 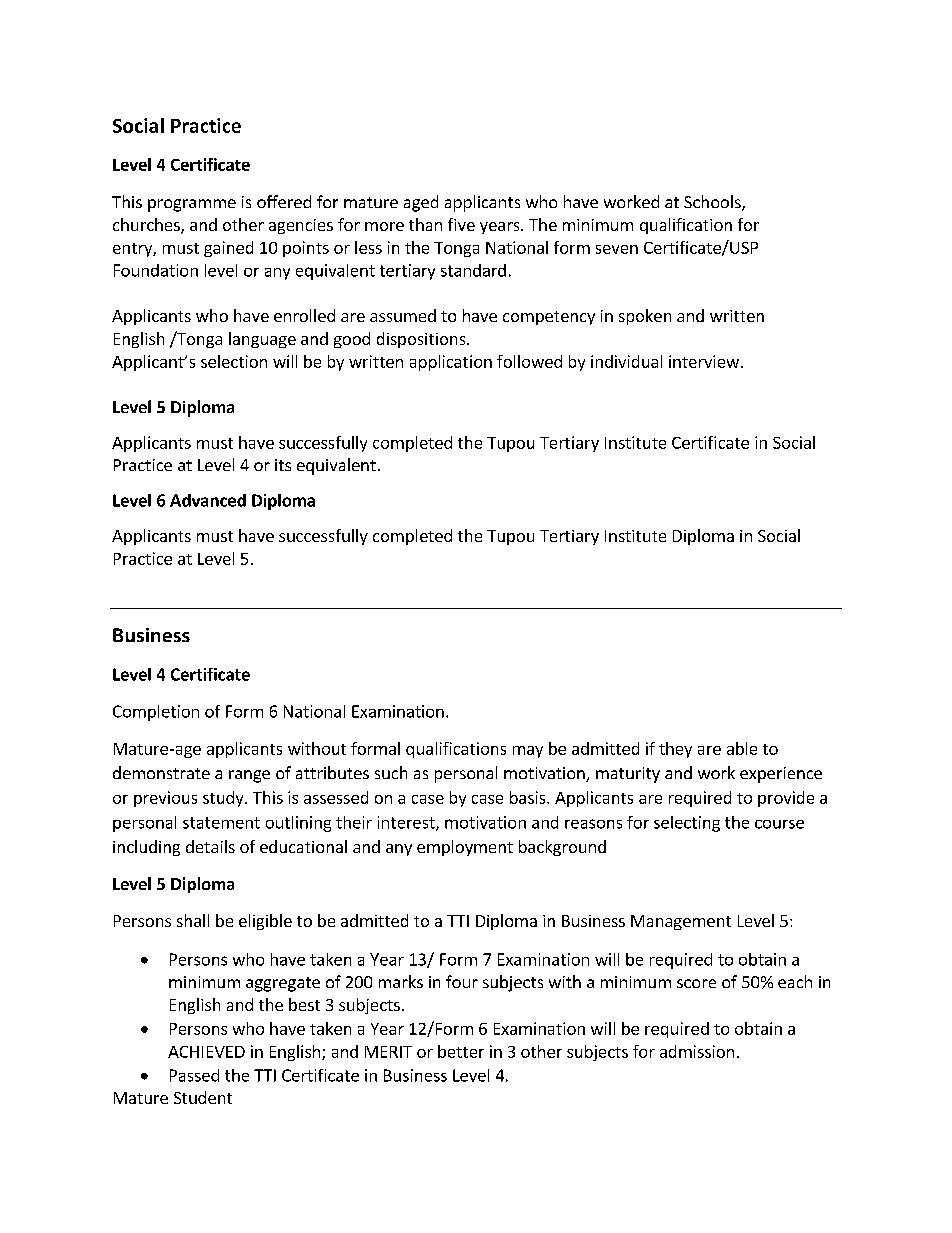 I want to click on able, so click(x=742, y=748).
